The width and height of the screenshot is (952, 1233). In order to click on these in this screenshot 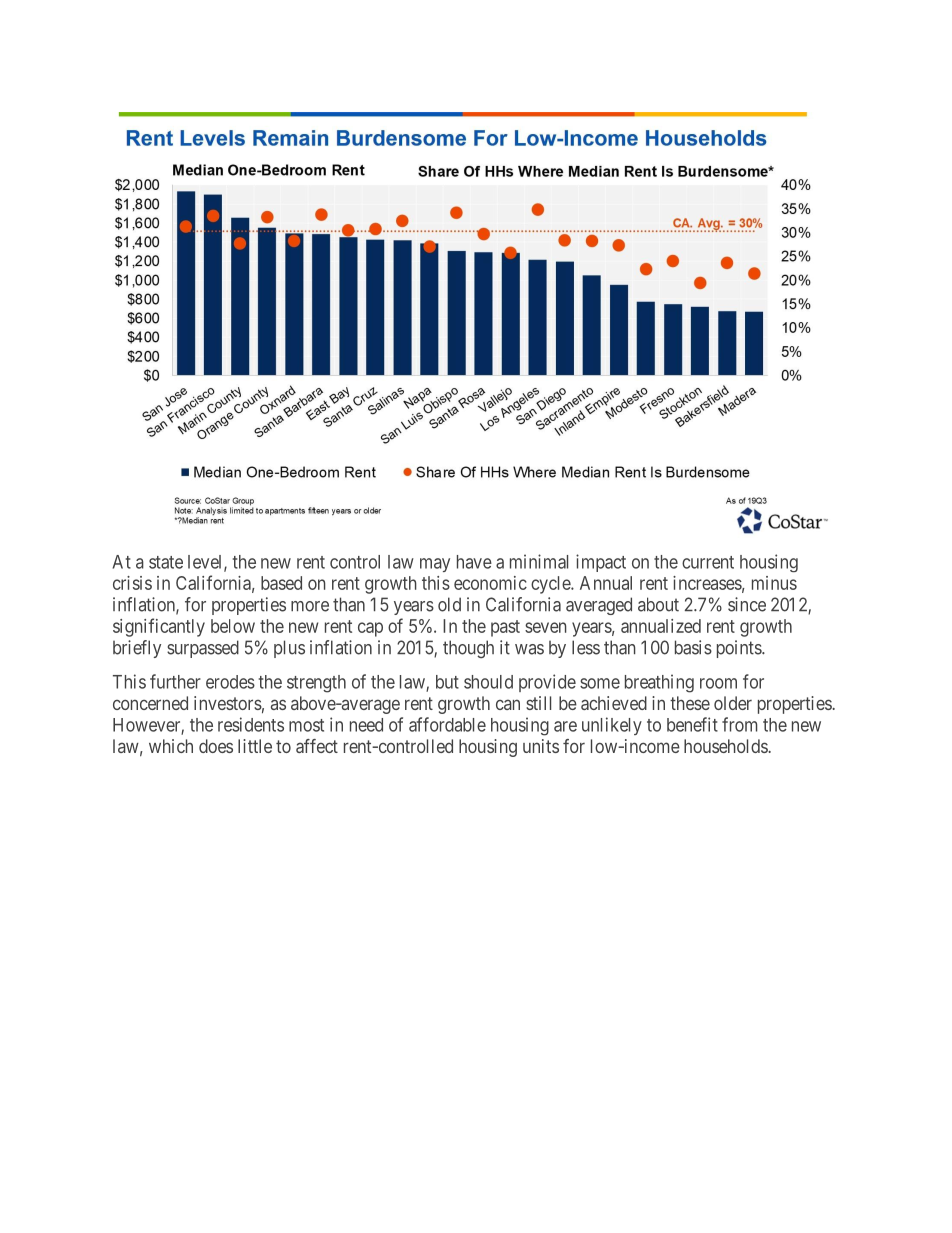, I will do `click(690, 703)`.
